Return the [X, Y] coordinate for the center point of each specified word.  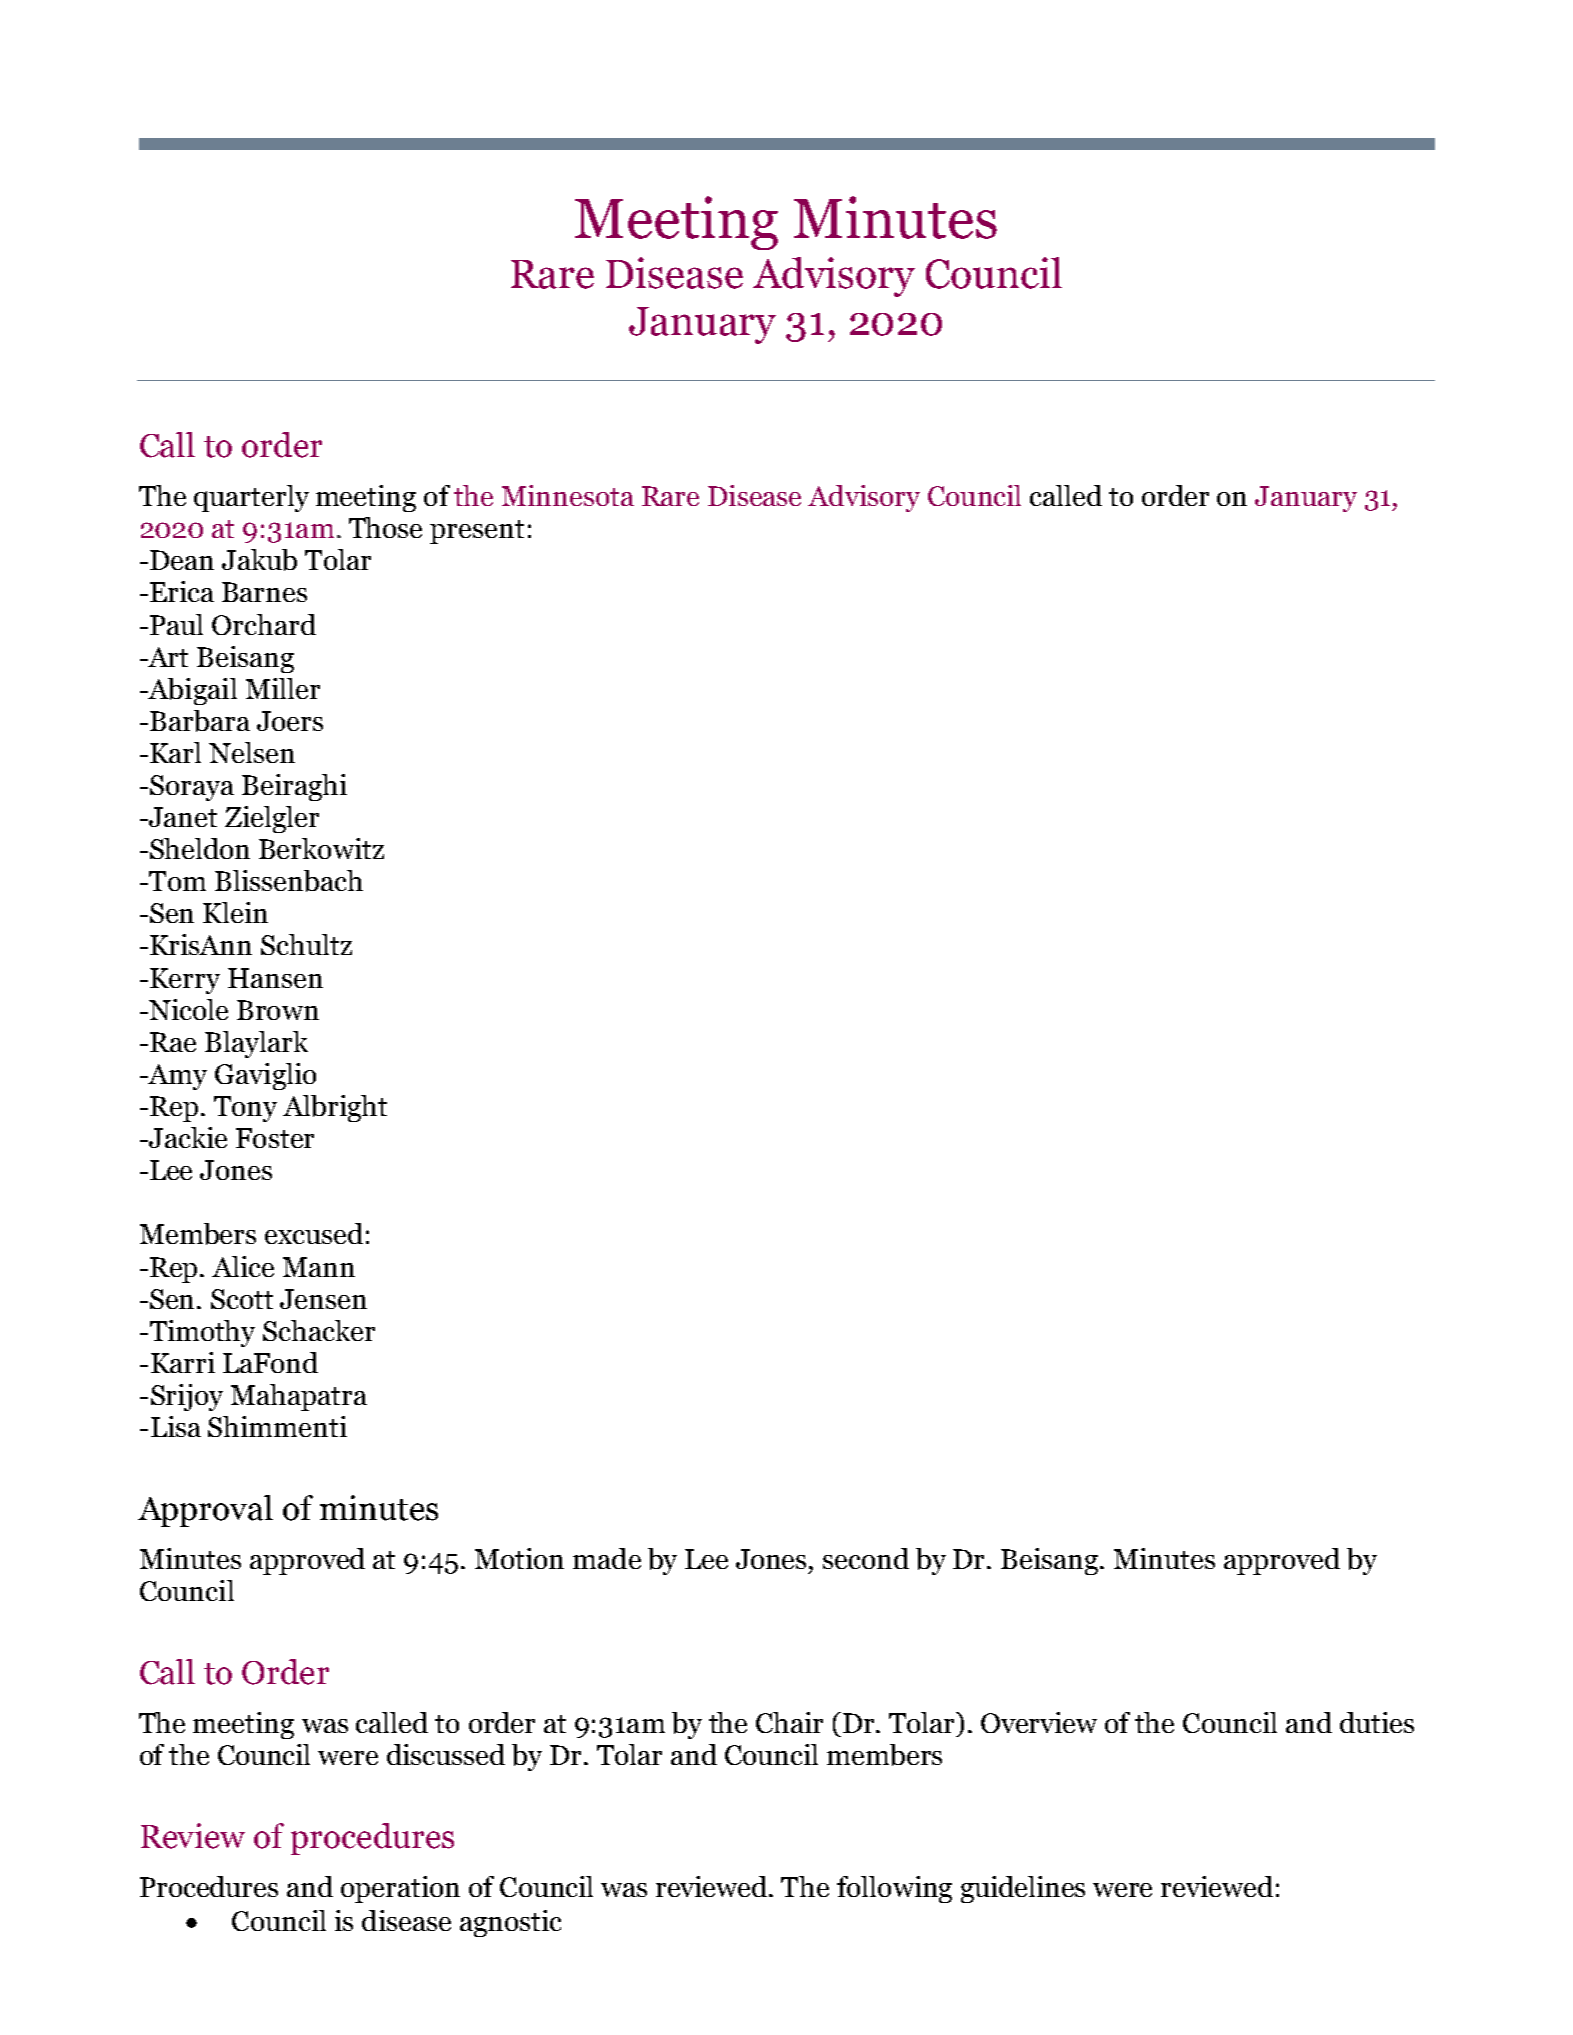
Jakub [259, 560]
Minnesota [568, 495]
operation [400, 1889]
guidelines [1023, 1889]
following [894, 1889]
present [477, 532]
